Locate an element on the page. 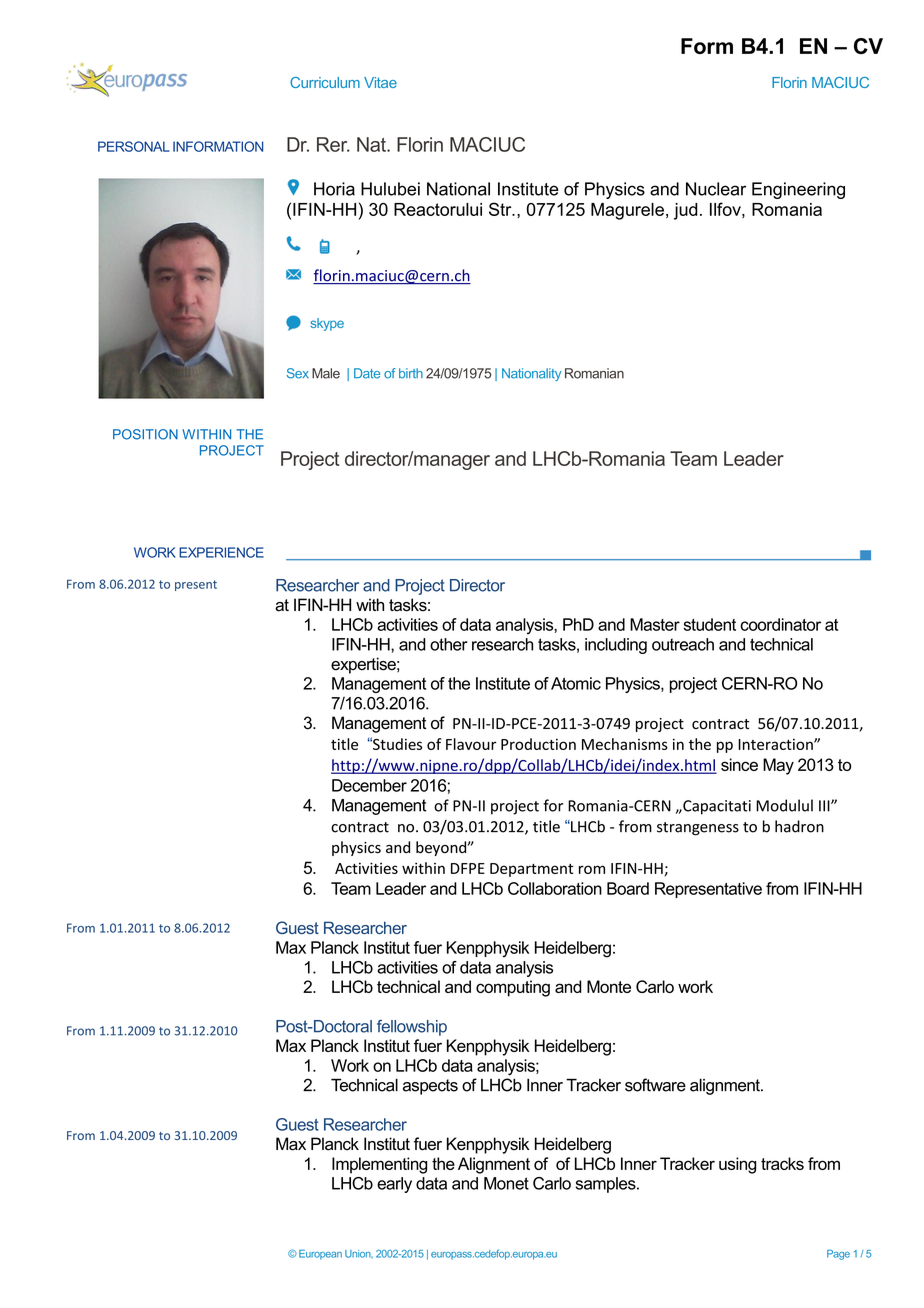 The height and width of the image is (1308, 924). Nuclear is located at coordinates (716, 189).
